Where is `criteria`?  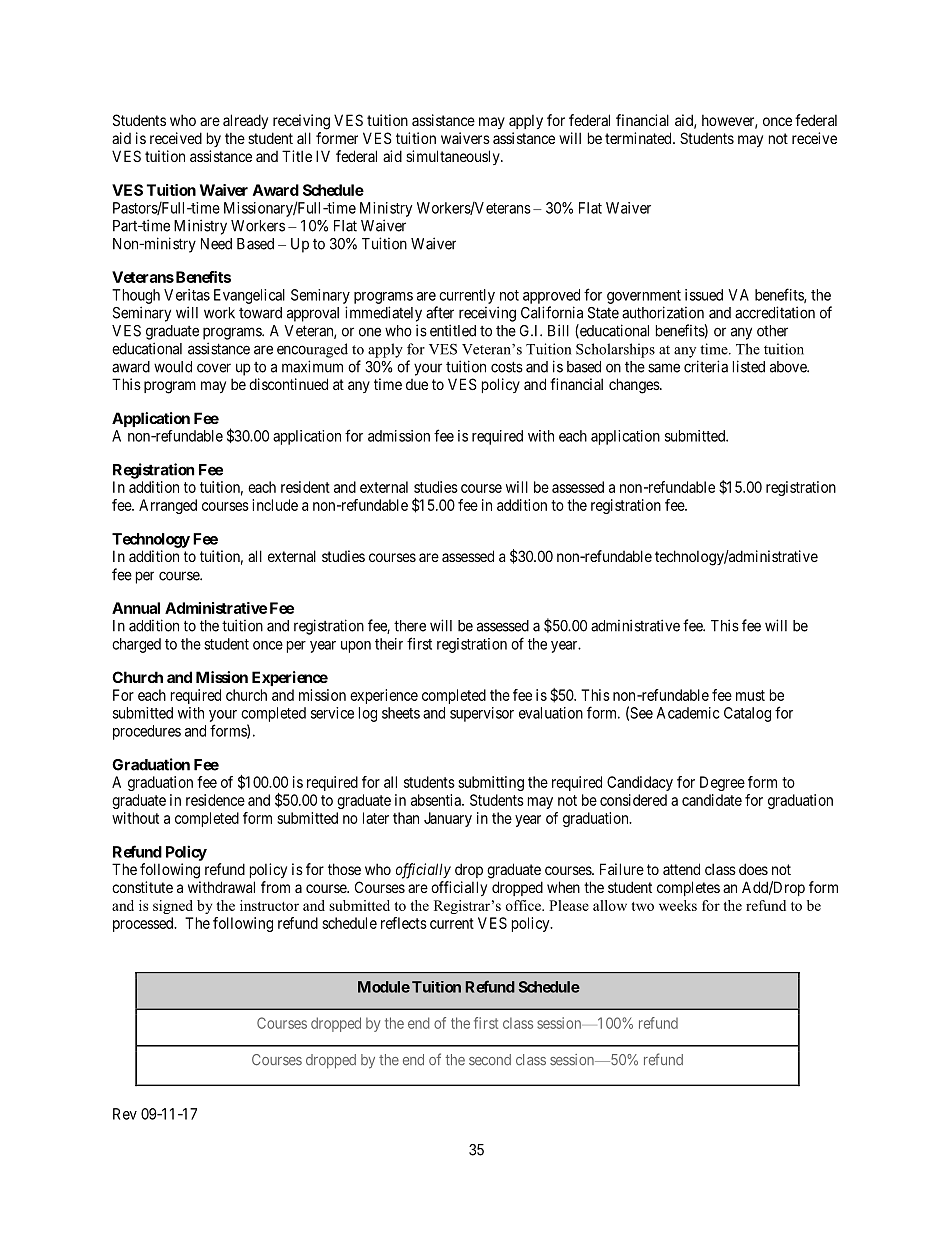
criteria is located at coordinates (706, 366).
